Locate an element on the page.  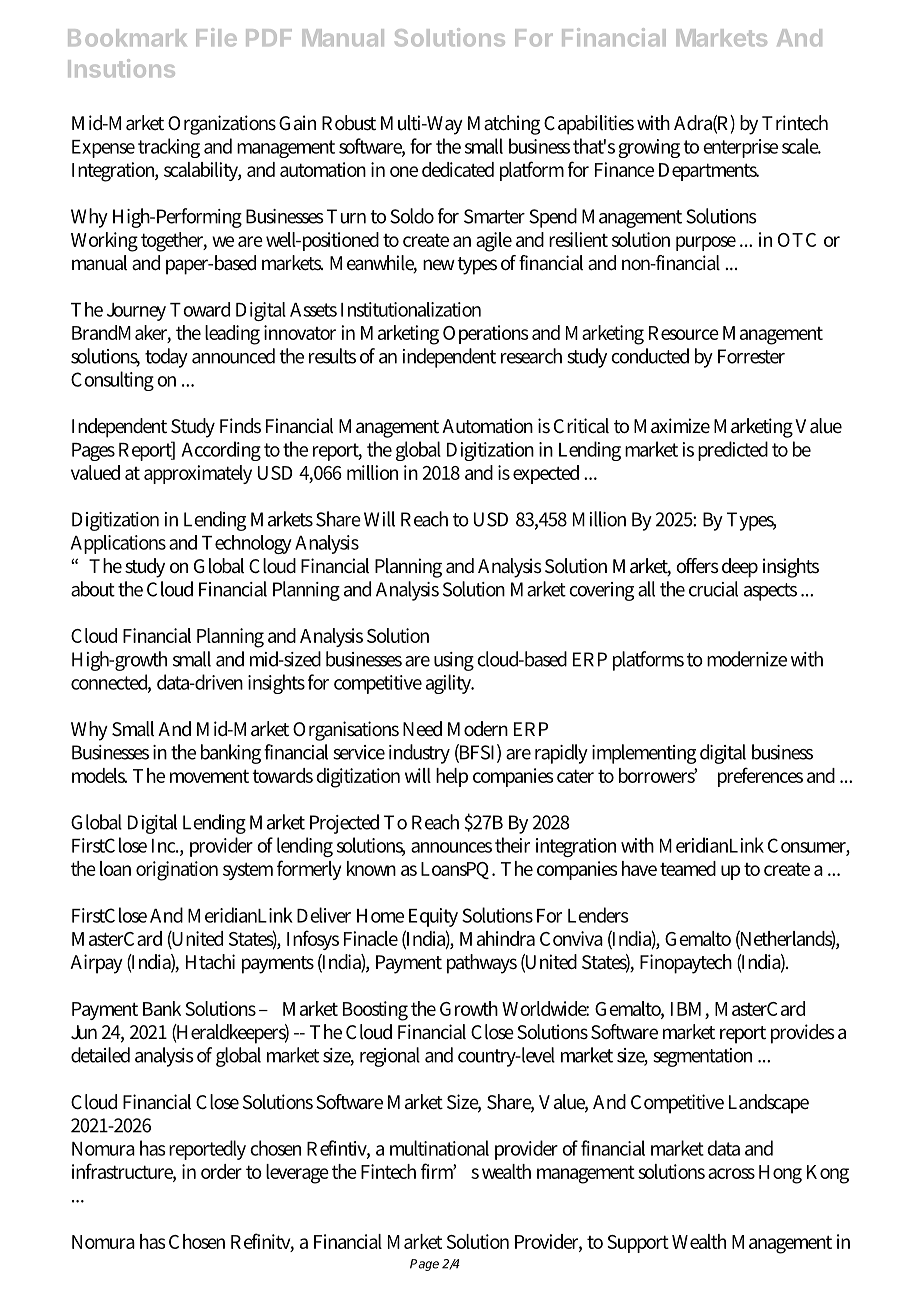
File is located at coordinates (216, 37).
